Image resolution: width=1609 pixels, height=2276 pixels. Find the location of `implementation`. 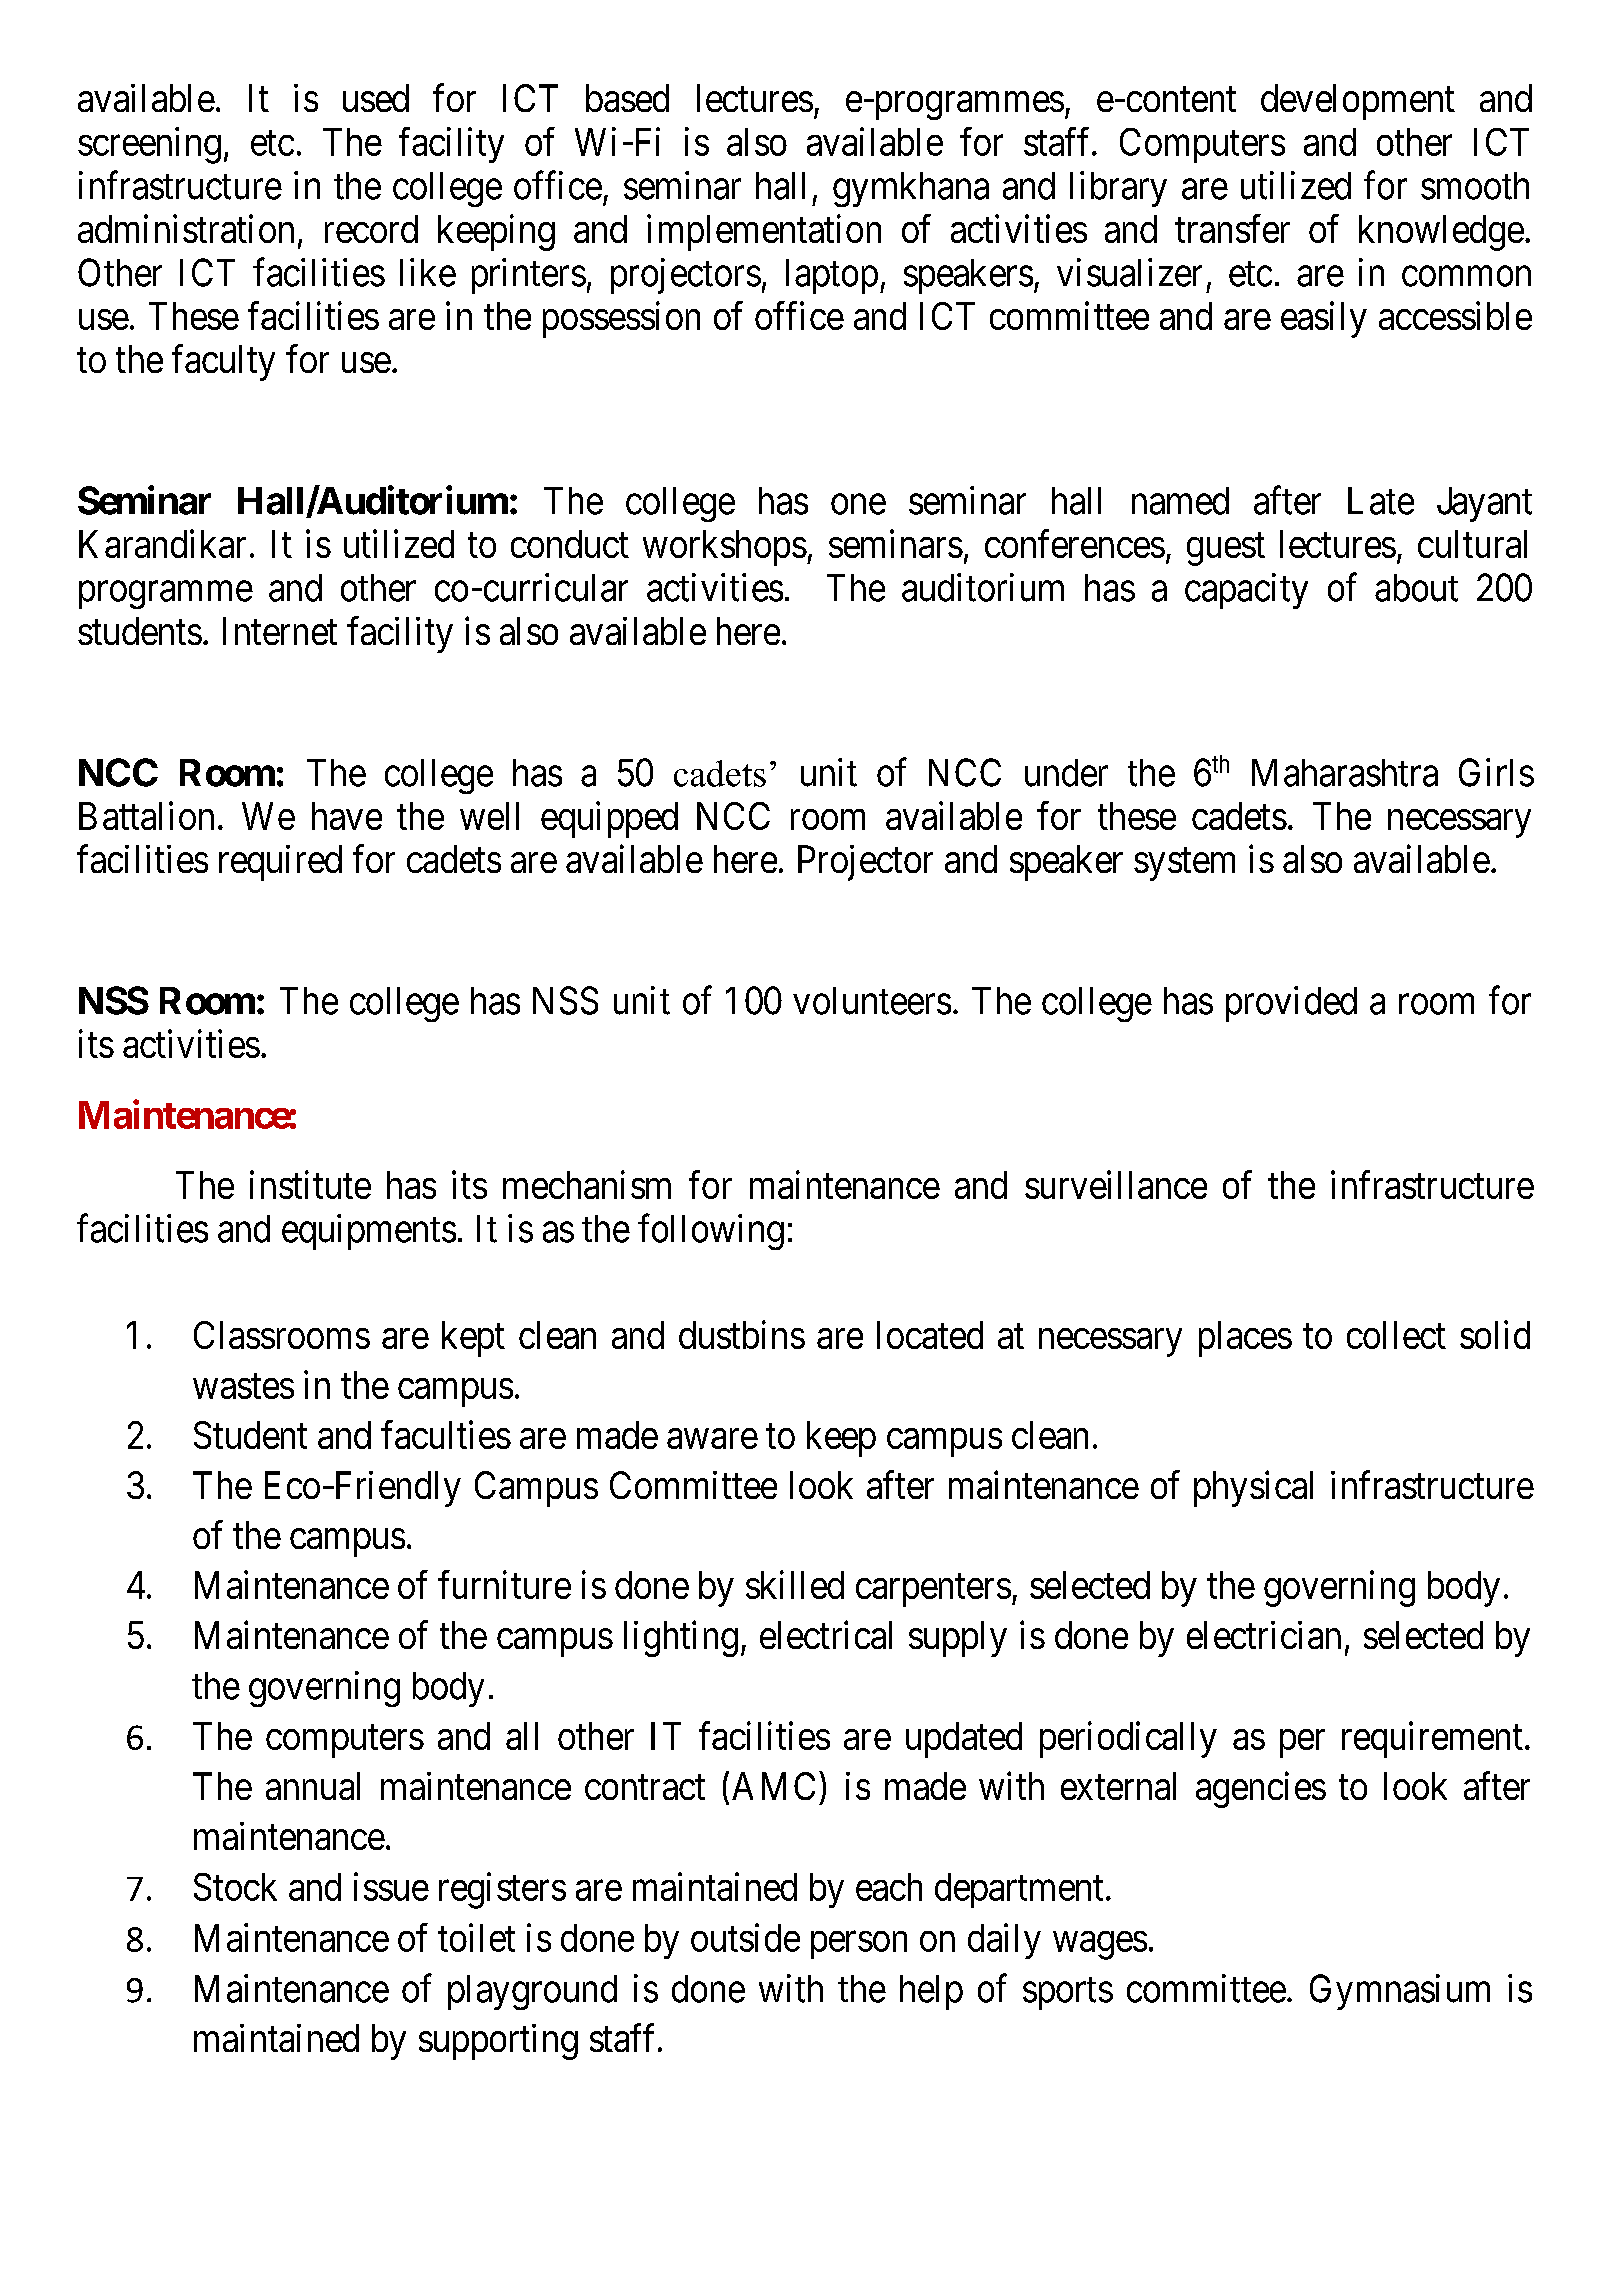

implementation is located at coordinates (764, 232).
